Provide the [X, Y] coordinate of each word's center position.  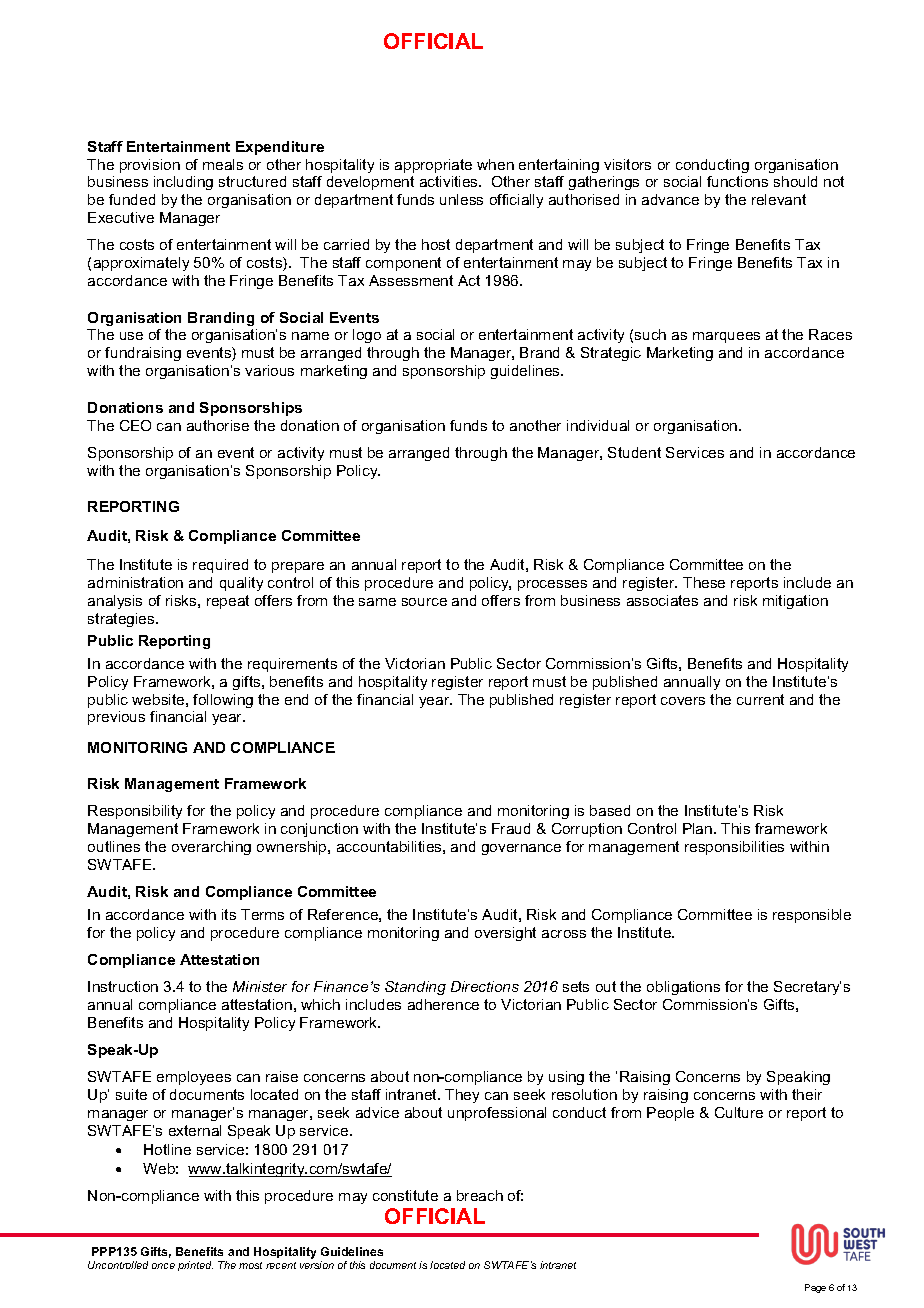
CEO [135, 425]
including [183, 183]
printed [195, 1266]
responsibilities [734, 848]
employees [194, 1078]
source [424, 602]
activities [450, 181]
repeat [228, 602]
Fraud [511, 828]
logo [367, 336]
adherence [443, 1004]
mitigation [795, 602]
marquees [726, 337]
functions [737, 181]
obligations [683, 988]
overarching [211, 848]
